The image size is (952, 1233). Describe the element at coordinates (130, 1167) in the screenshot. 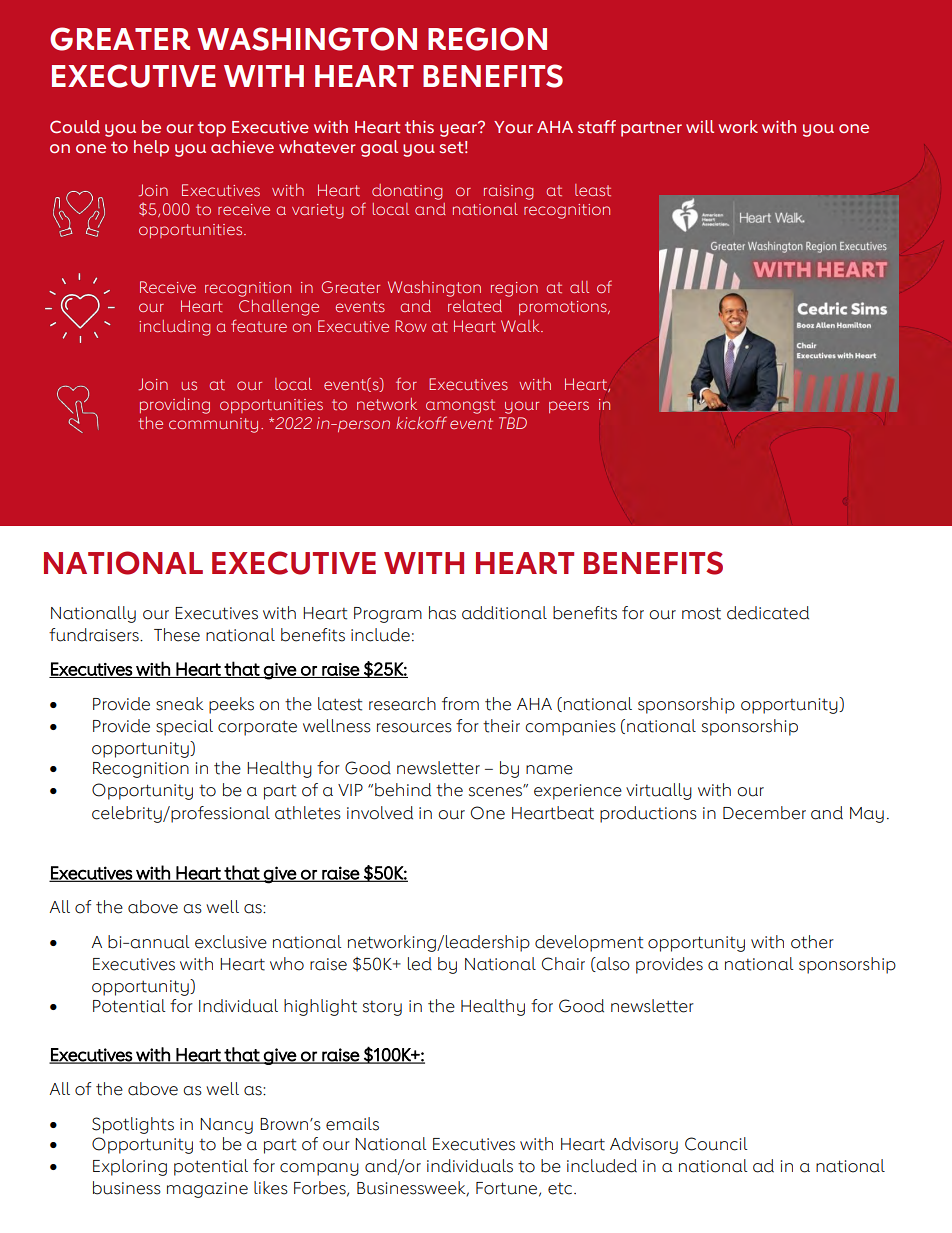

I see `Exploring` at that location.
